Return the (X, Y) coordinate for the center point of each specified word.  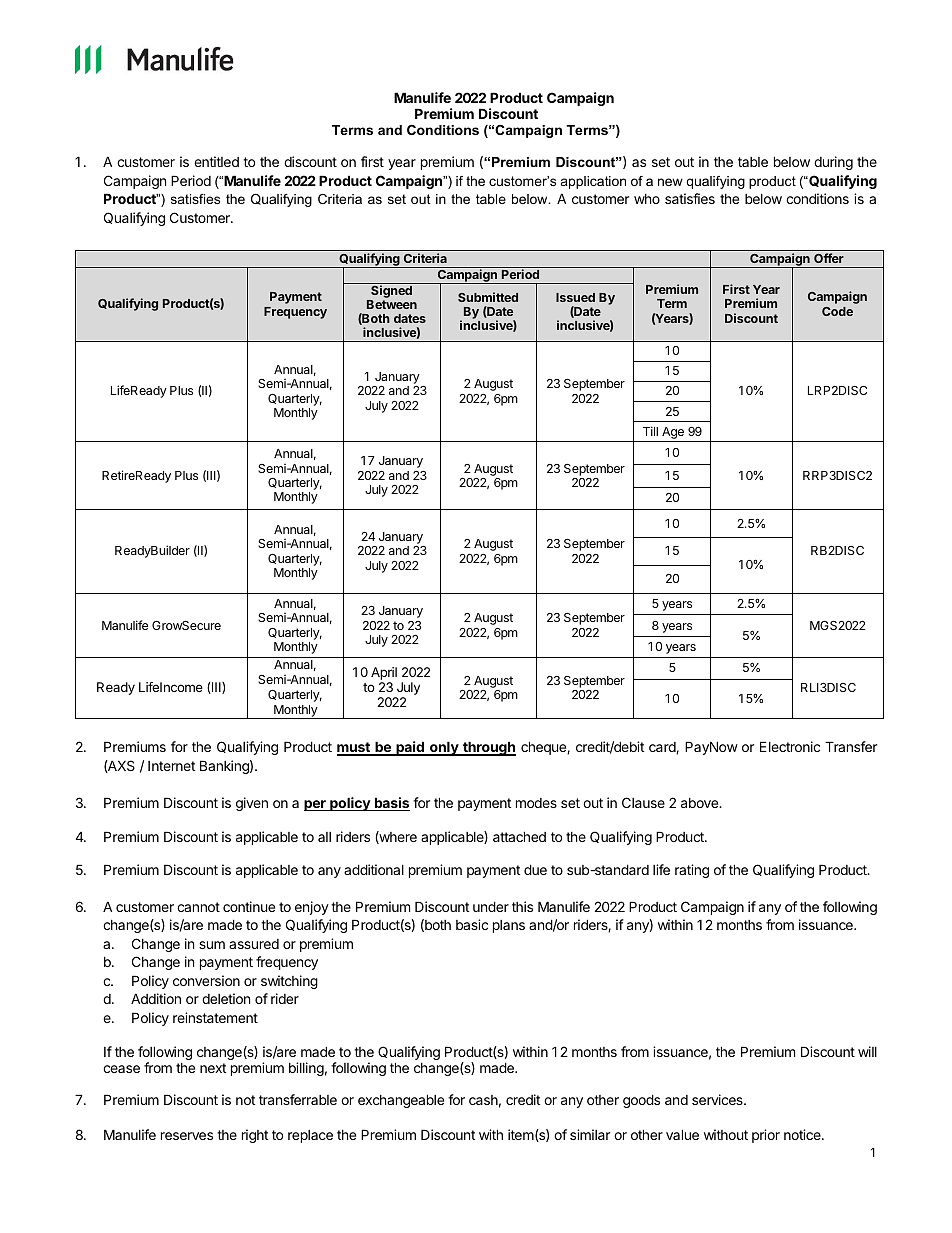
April (384, 675)
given (252, 804)
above (700, 803)
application (593, 182)
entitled (216, 161)
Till (650, 431)
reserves (187, 1136)
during (833, 163)
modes (536, 803)
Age (673, 434)
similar (590, 1134)
